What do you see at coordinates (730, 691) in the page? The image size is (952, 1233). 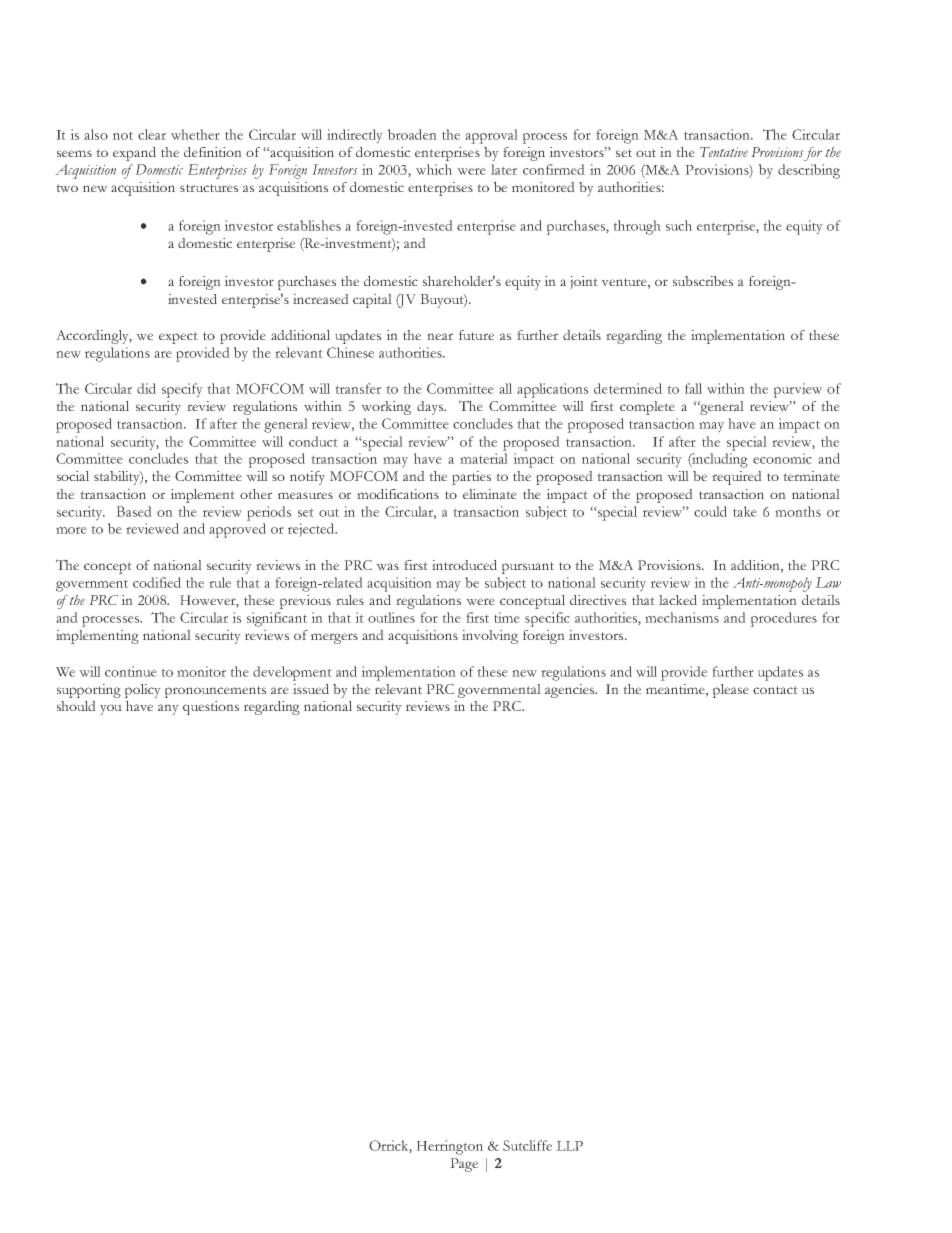 I see `please` at bounding box center [730, 691].
